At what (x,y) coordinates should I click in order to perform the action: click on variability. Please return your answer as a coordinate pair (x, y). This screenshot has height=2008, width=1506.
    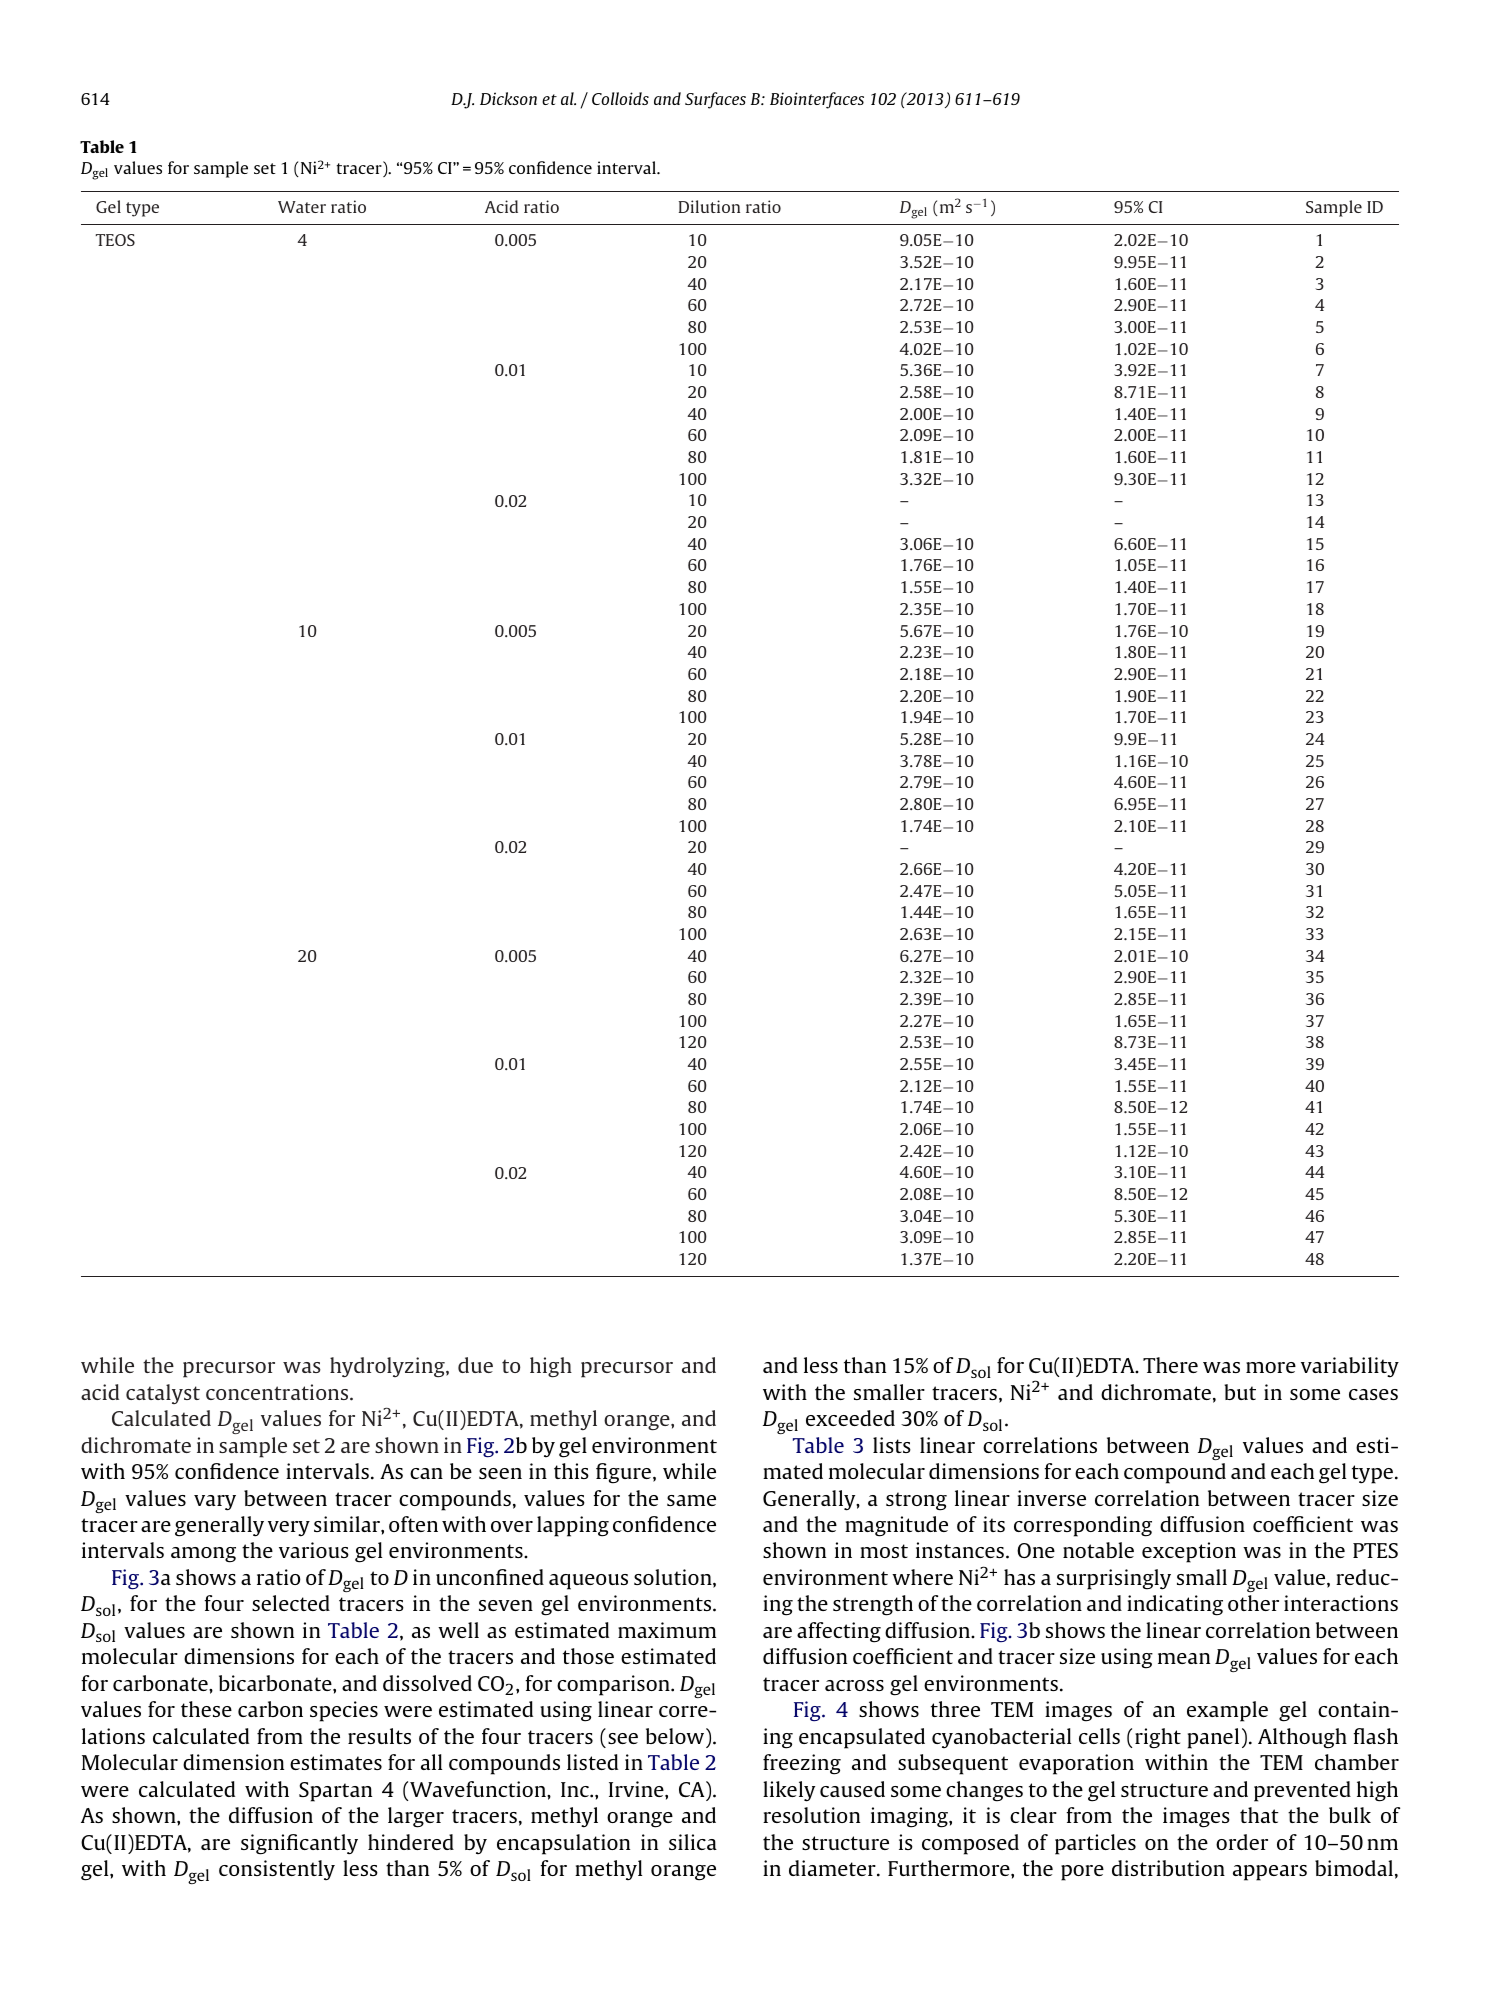
    Looking at the image, I should click on (1350, 1367).
